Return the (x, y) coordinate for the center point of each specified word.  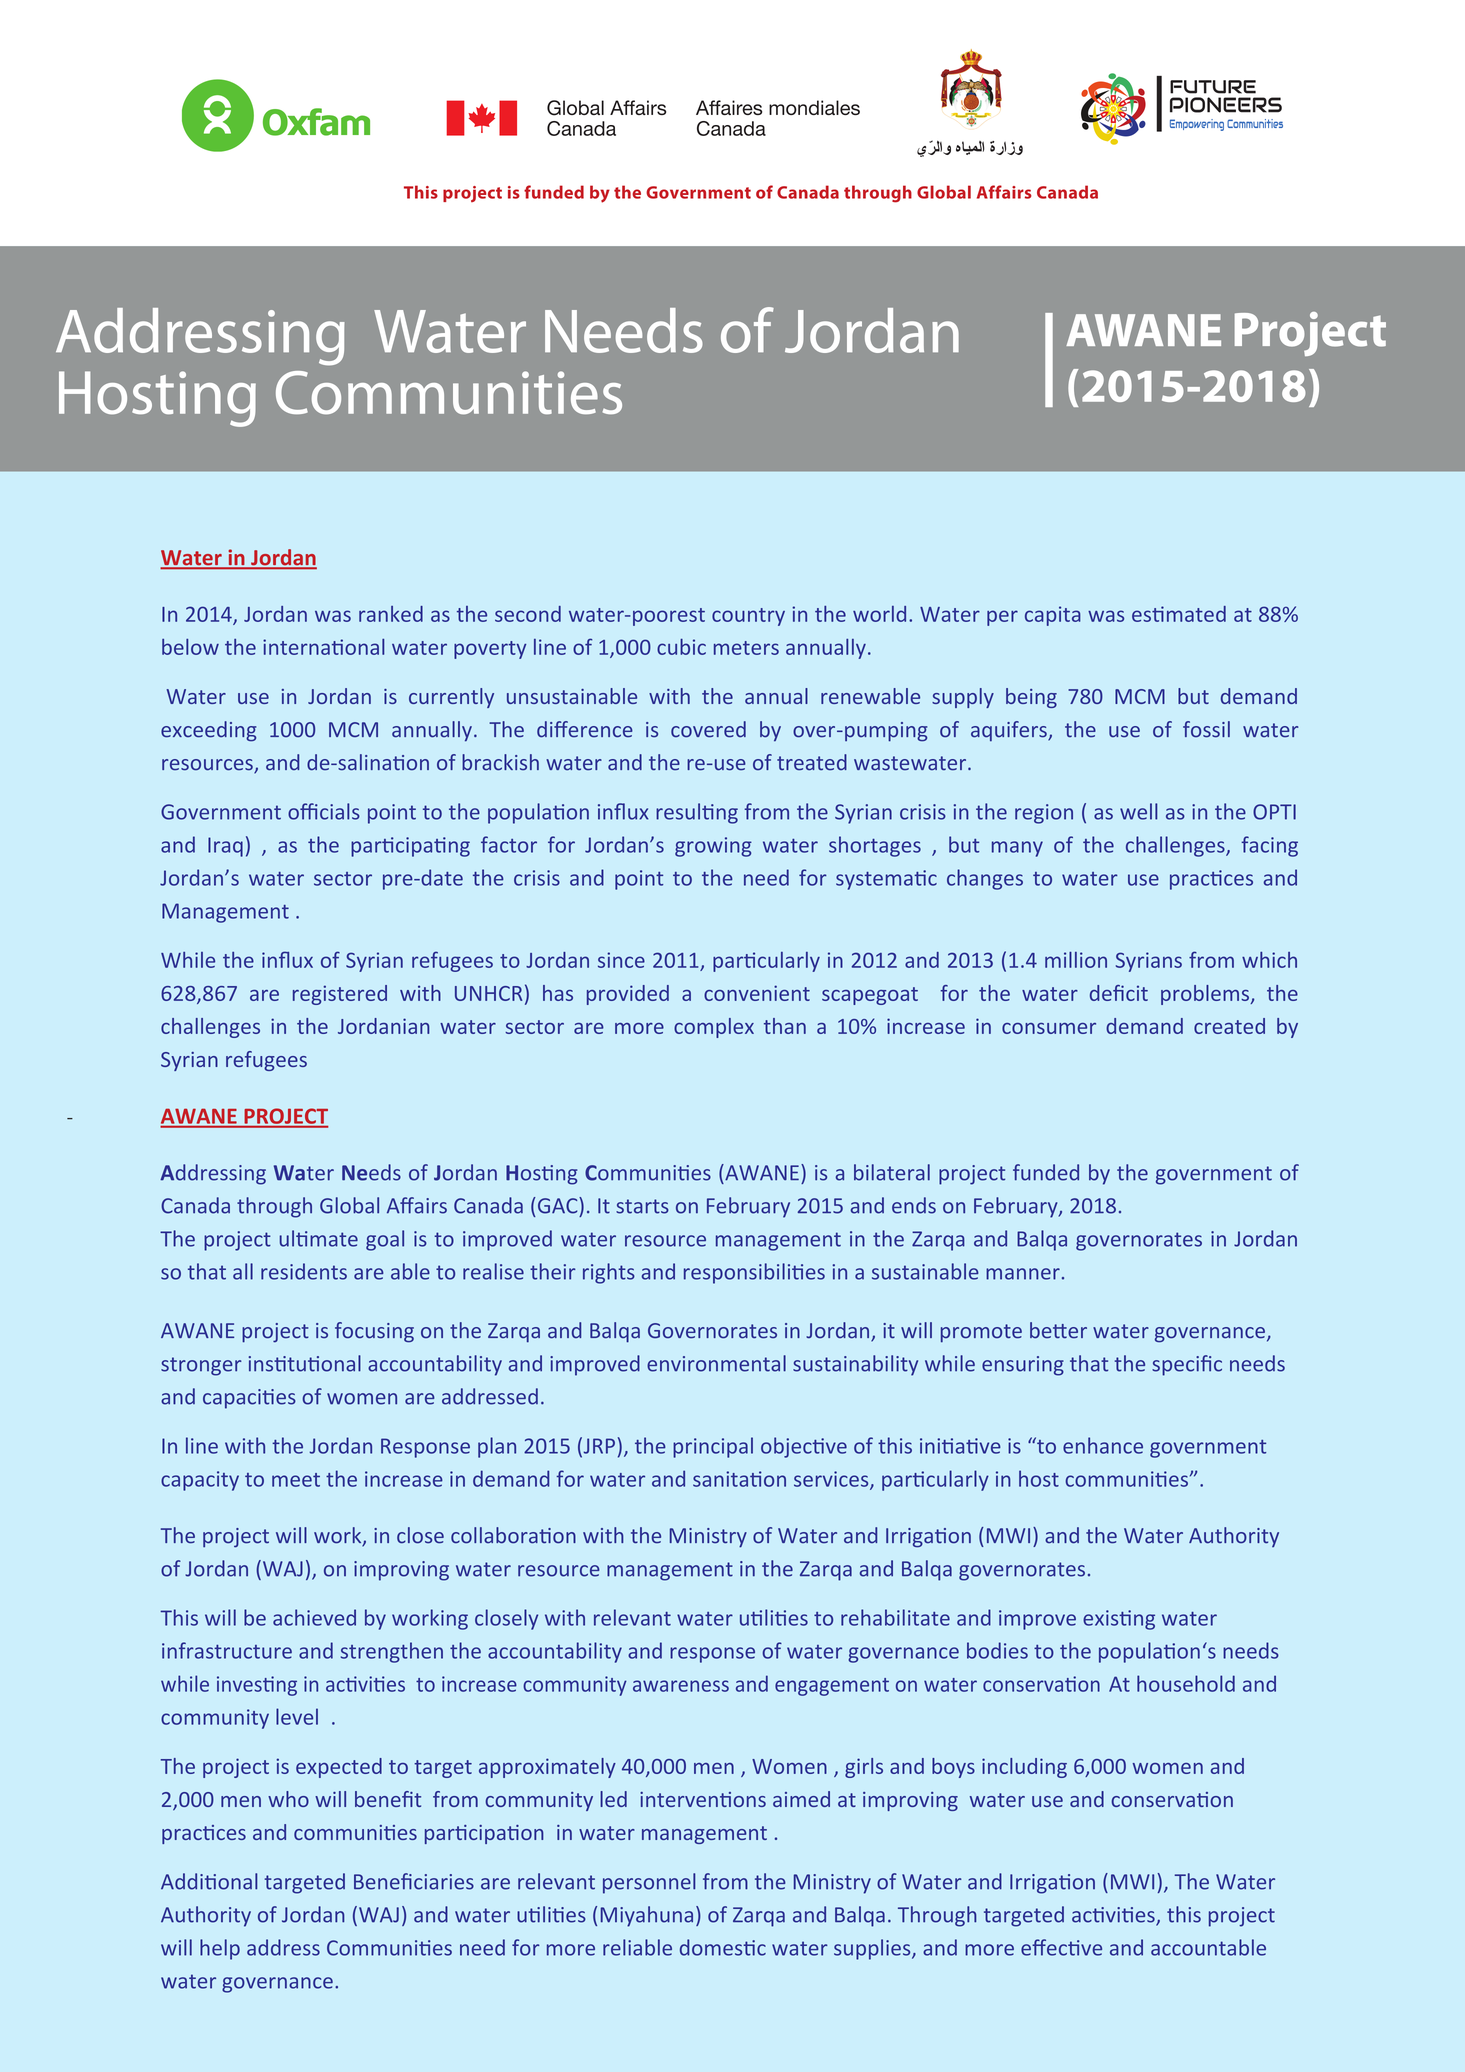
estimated (1179, 614)
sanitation (739, 1479)
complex (714, 1028)
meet (296, 1480)
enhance (1103, 1445)
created (1229, 1026)
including (1024, 1768)
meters (746, 648)
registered (340, 995)
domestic (723, 1947)
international (323, 647)
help (220, 1949)
